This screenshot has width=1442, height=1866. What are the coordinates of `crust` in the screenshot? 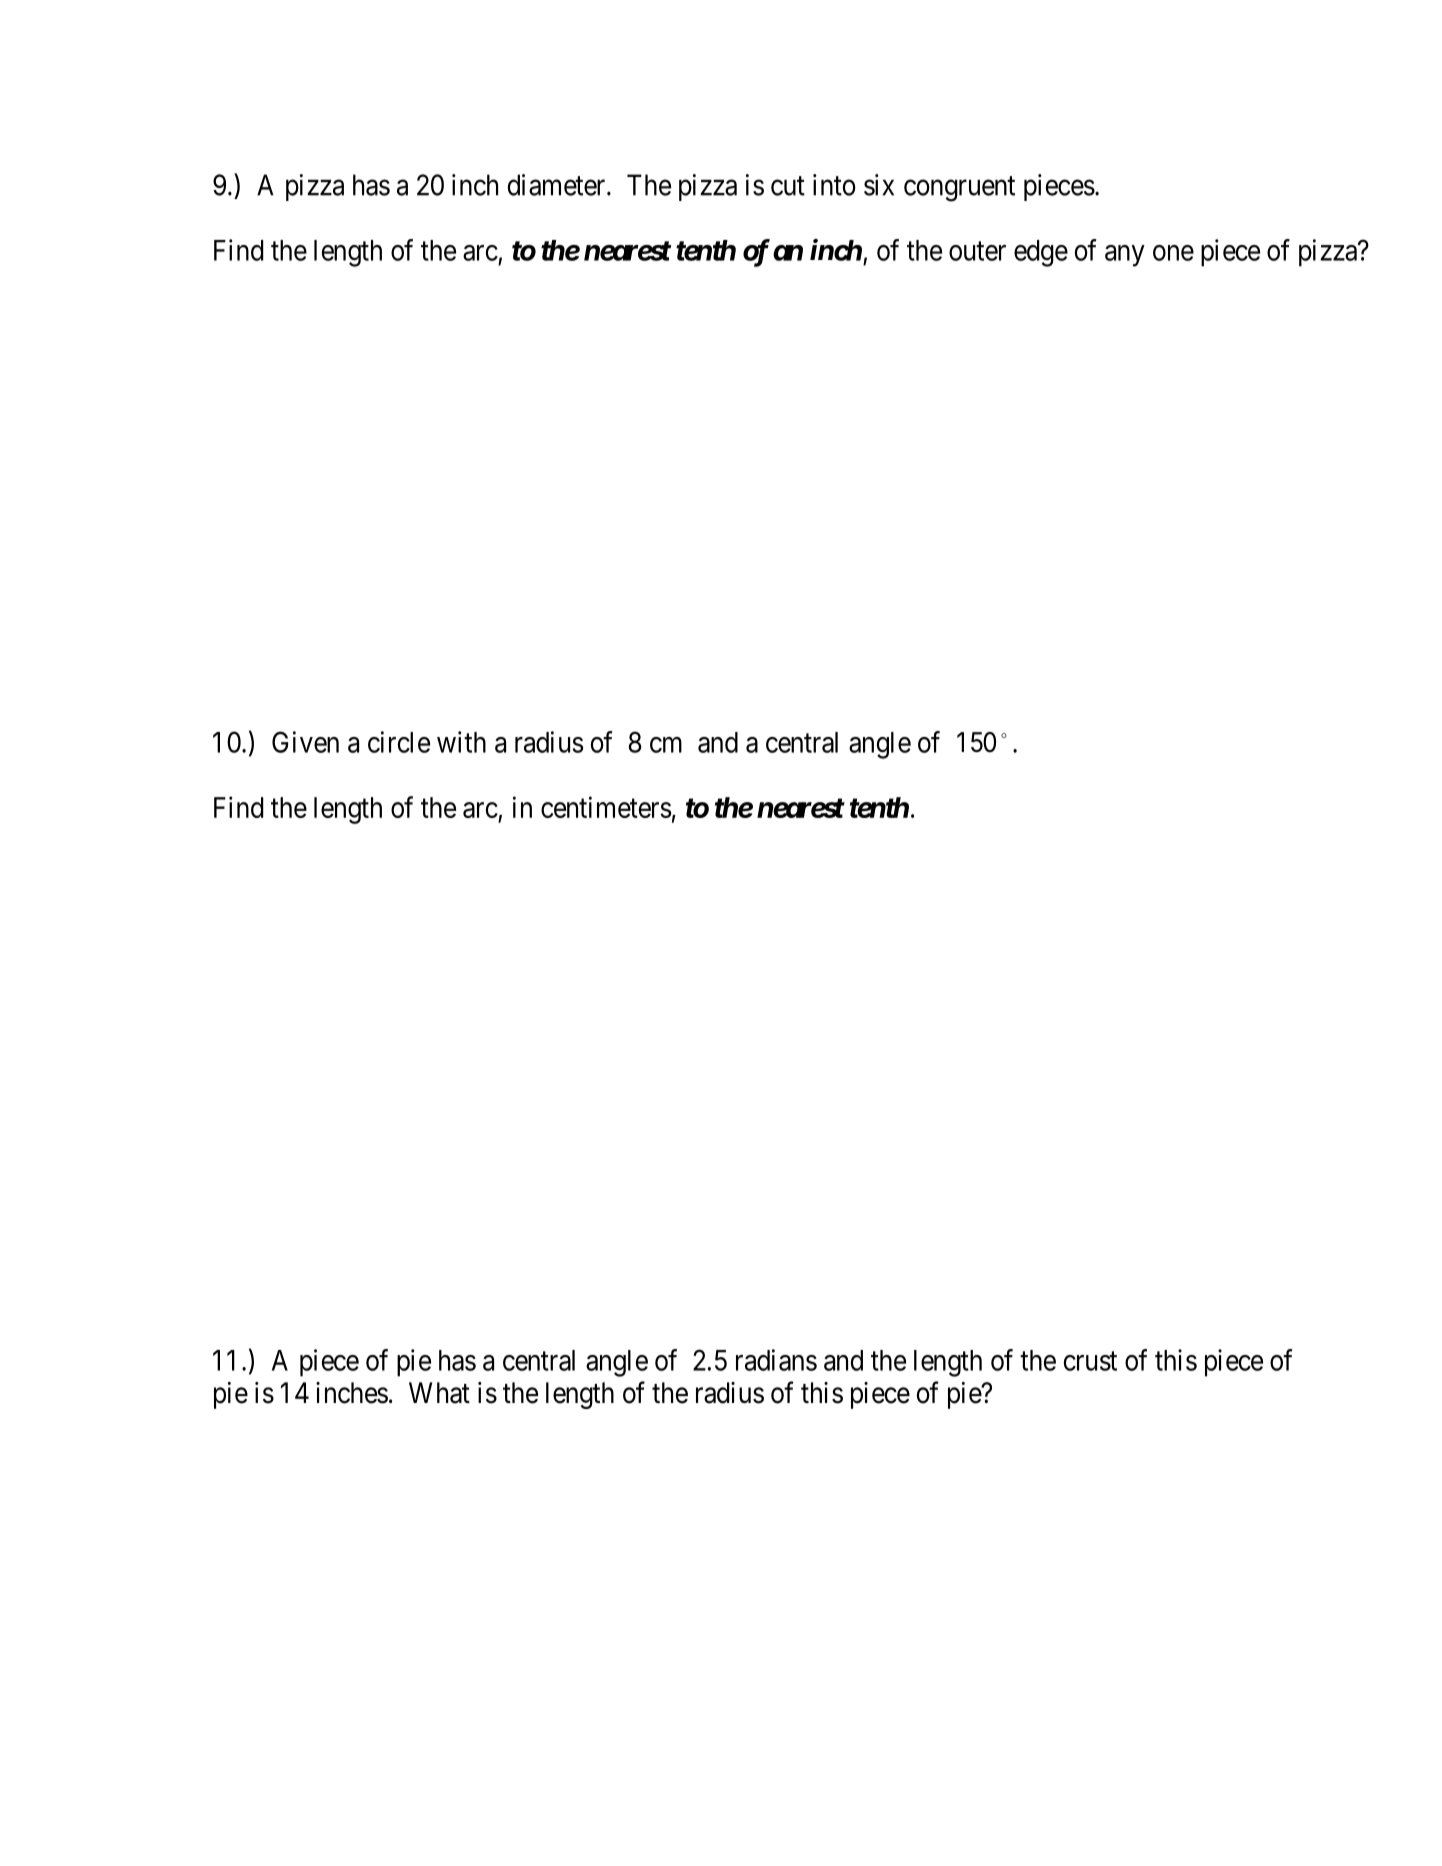 It's located at (1090, 1361).
